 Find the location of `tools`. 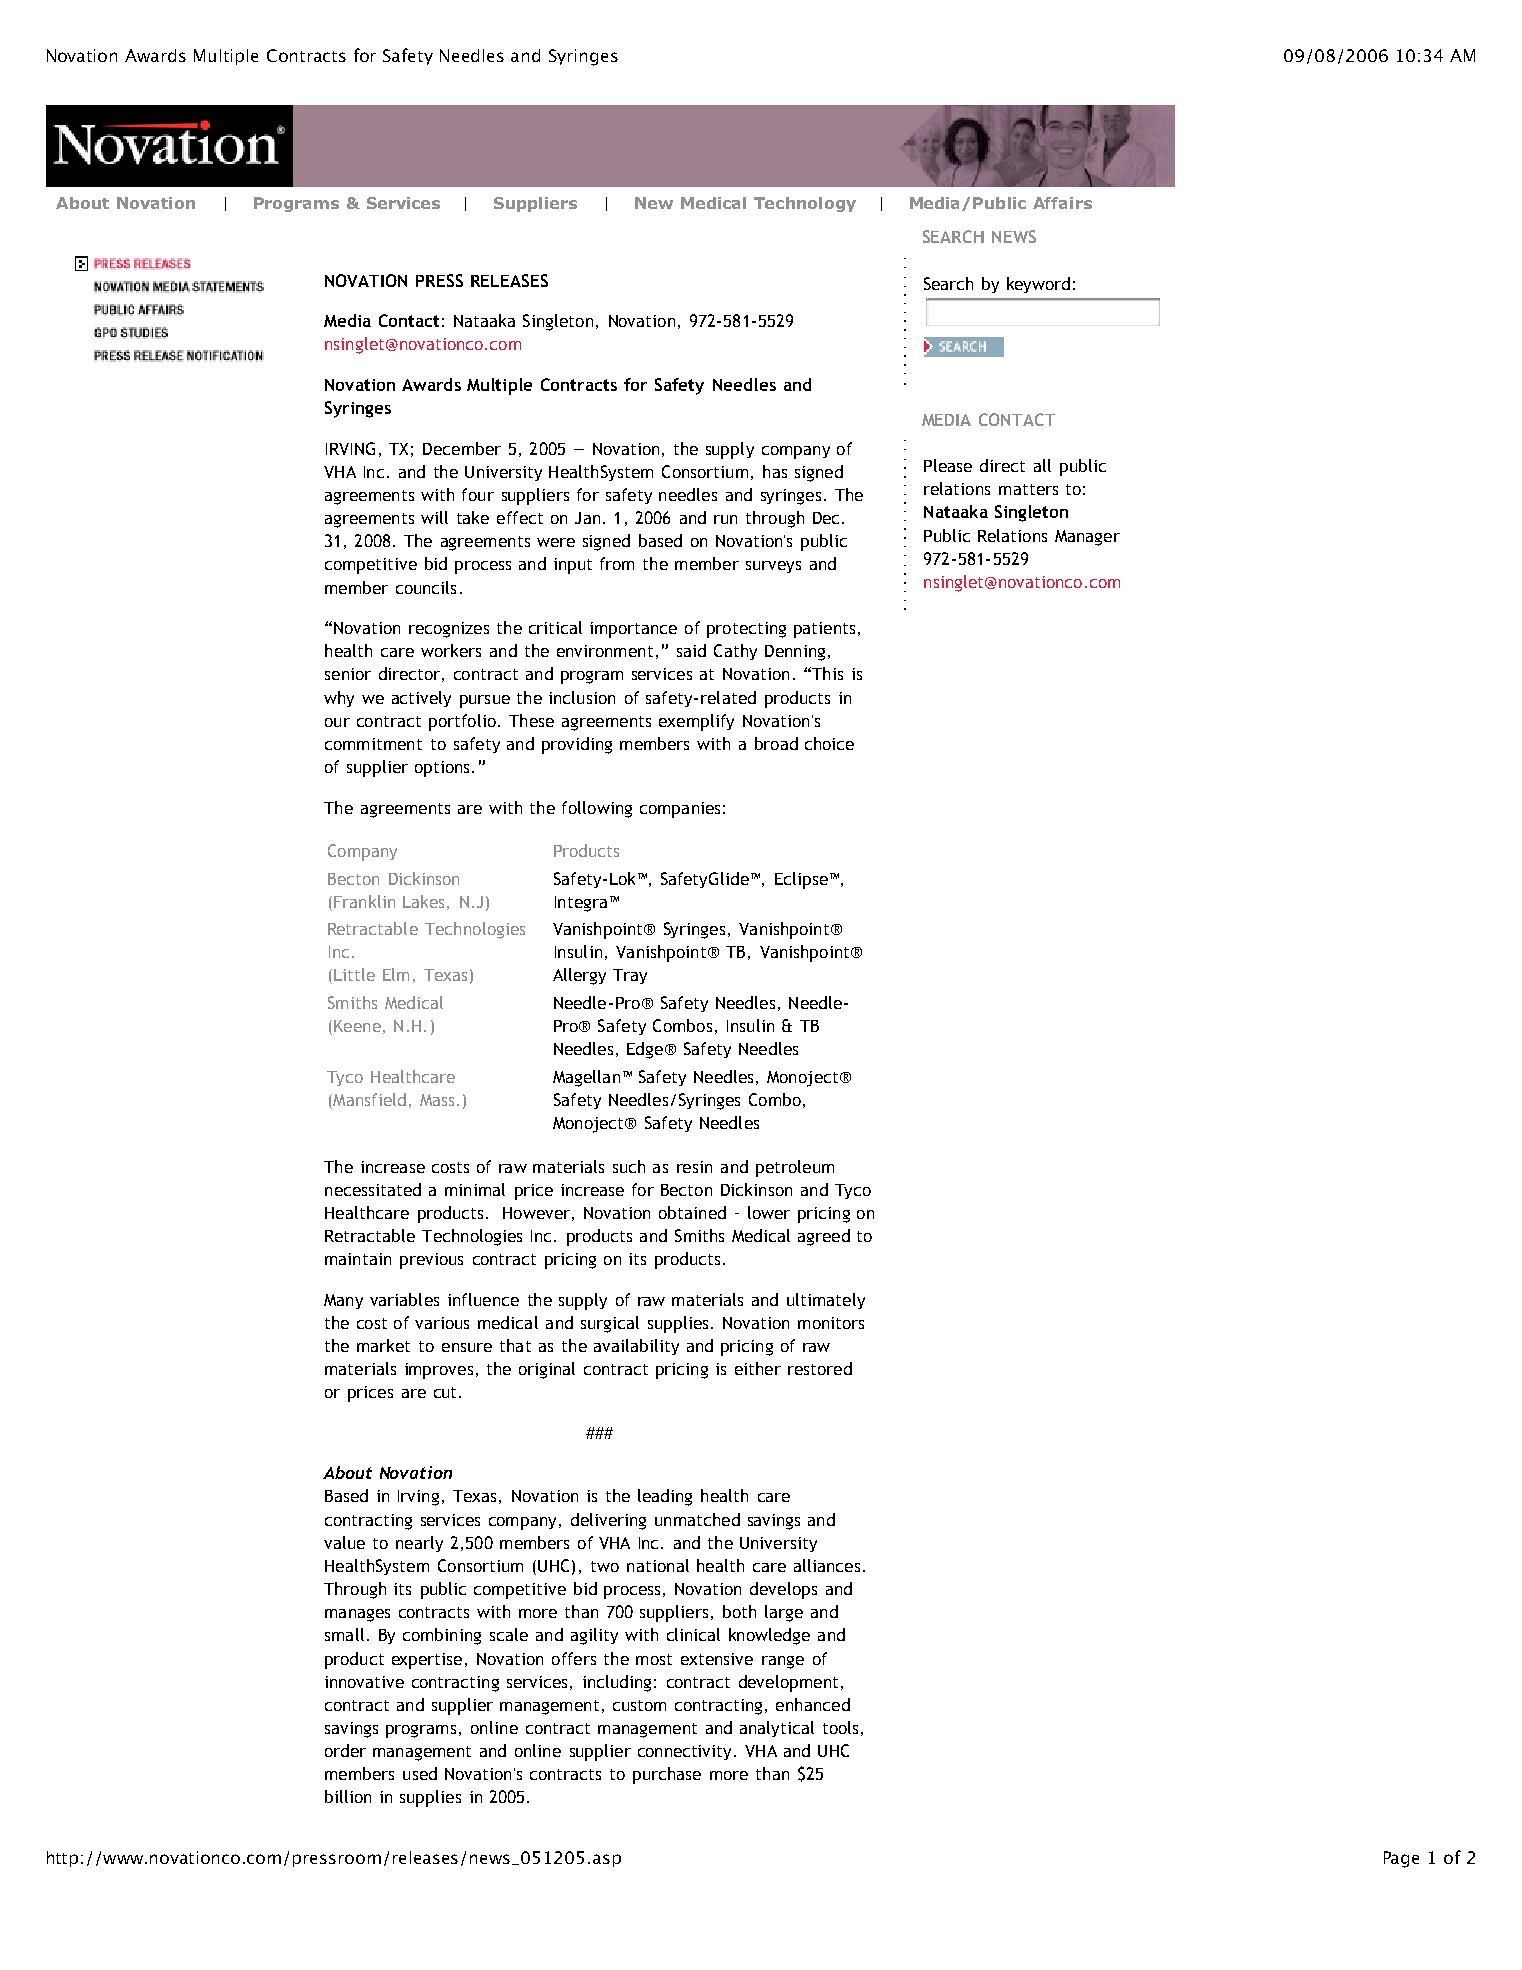

tools is located at coordinates (840, 1727).
